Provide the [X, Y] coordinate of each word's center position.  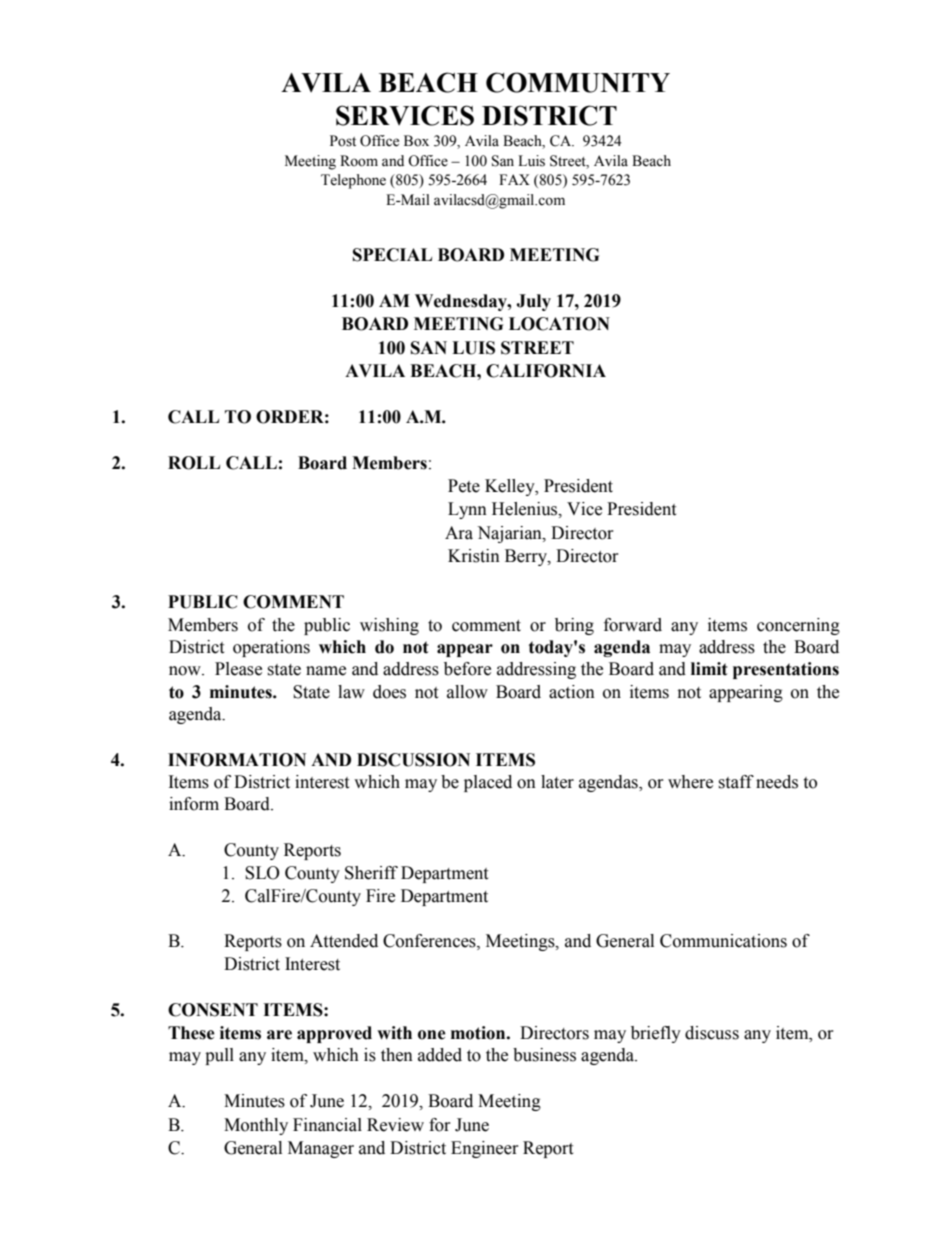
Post [343, 141]
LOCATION [559, 324]
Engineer [485, 1149]
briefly [656, 1034]
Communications [723, 941]
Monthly [256, 1126]
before [467, 669]
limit [709, 669]
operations [271, 648]
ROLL [194, 463]
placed [488, 783]
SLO [262, 873]
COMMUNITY [578, 82]
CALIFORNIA [546, 371]
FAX [514, 179]
